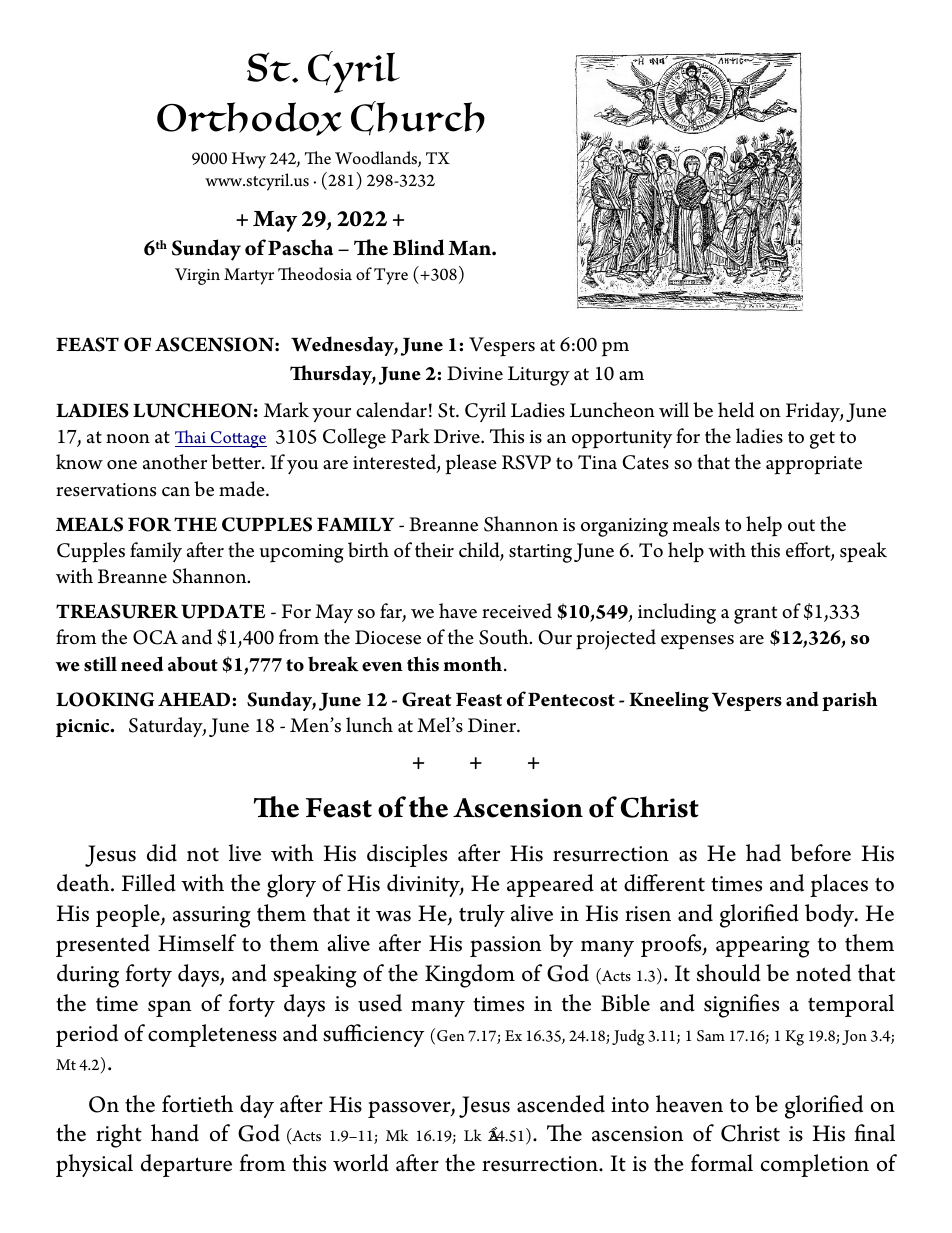  Describe the element at coordinates (175, 1133) in the image. I see `hand` at that location.
